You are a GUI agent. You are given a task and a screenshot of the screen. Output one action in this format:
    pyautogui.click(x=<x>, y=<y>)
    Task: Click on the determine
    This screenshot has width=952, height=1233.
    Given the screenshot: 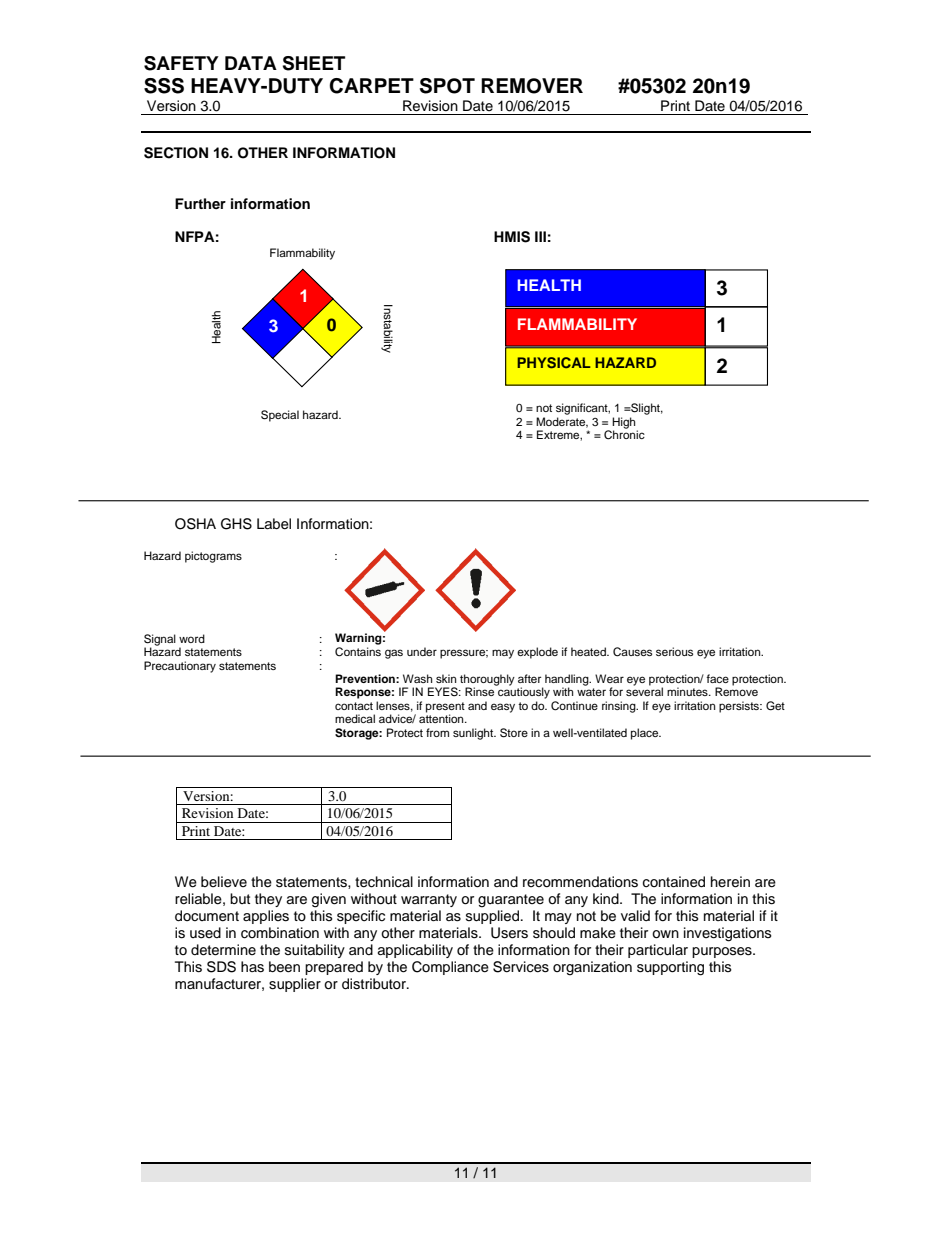 What is the action you would take?
    pyautogui.click(x=223, y=950)
